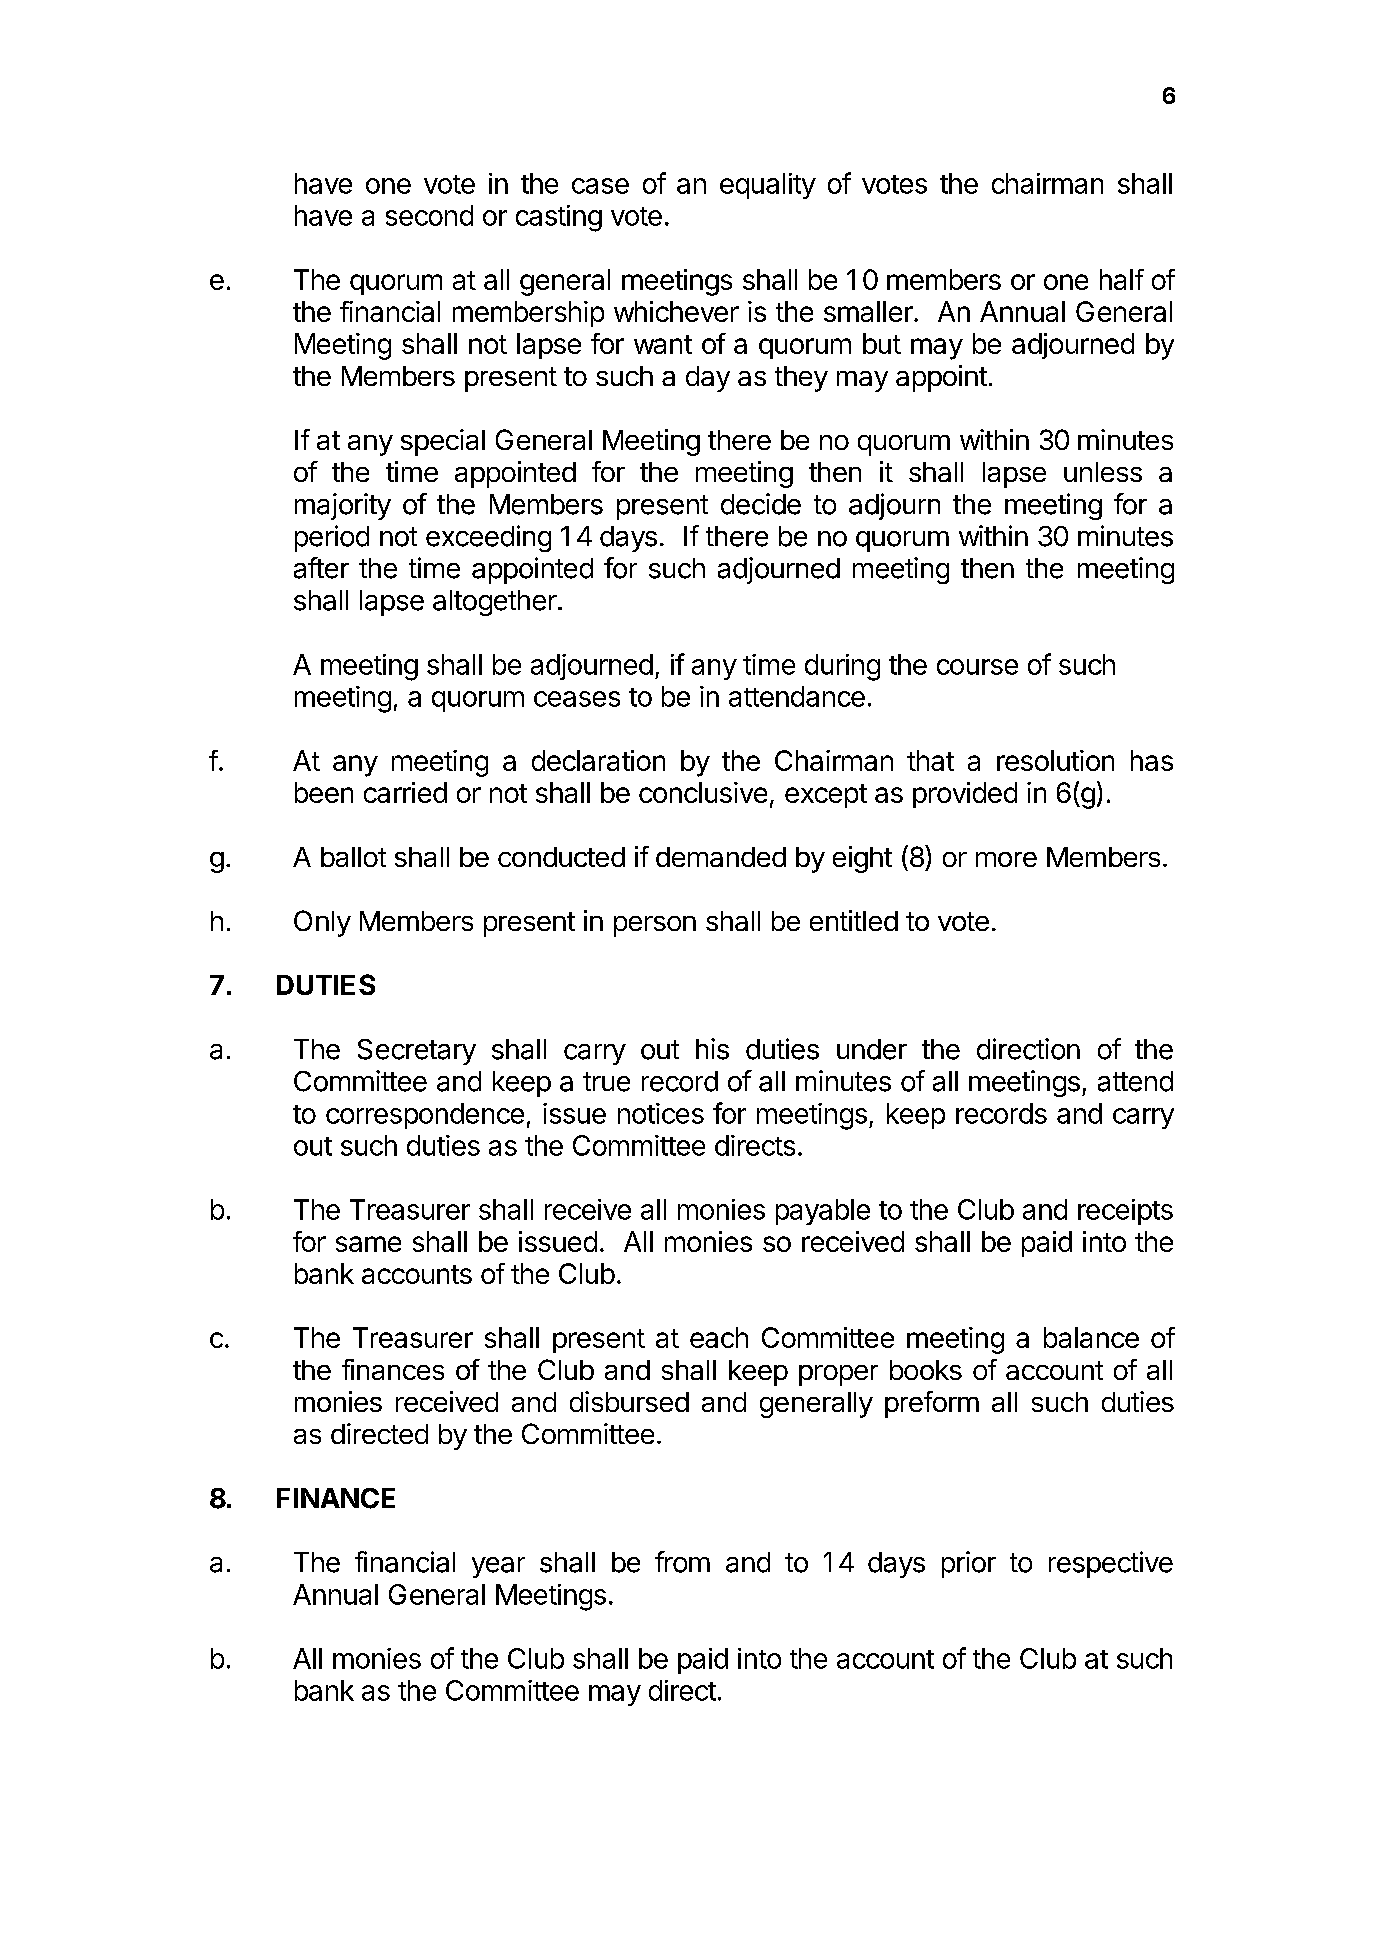 The width and height of the document is (1383, 1956). What do you see at coordinates (488, 538) in the document?
I see `exceeding` at bounding box center [488, 538].
